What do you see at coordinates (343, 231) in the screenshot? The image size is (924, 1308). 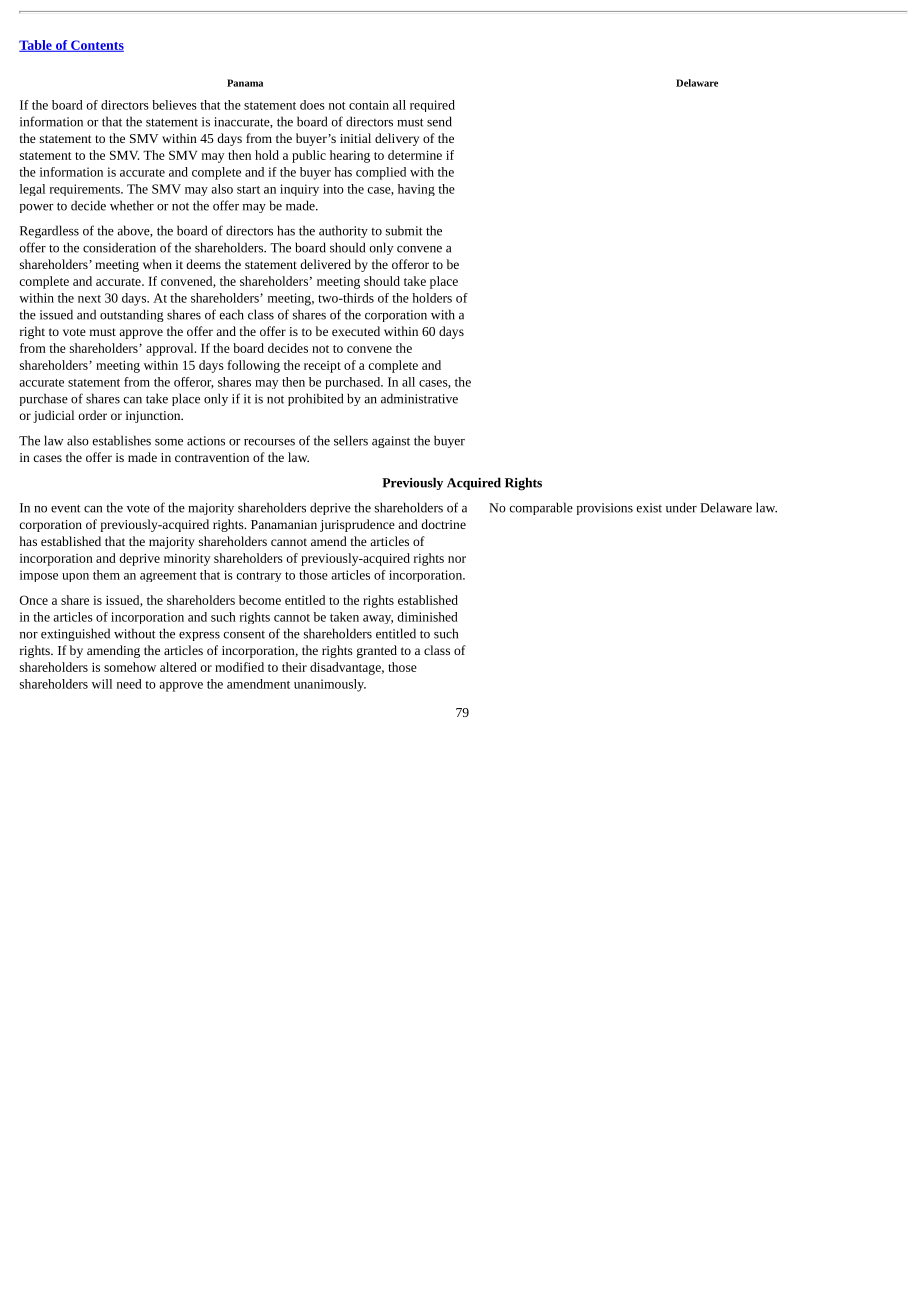 I see `authority` at bounding box center [343, 231].
